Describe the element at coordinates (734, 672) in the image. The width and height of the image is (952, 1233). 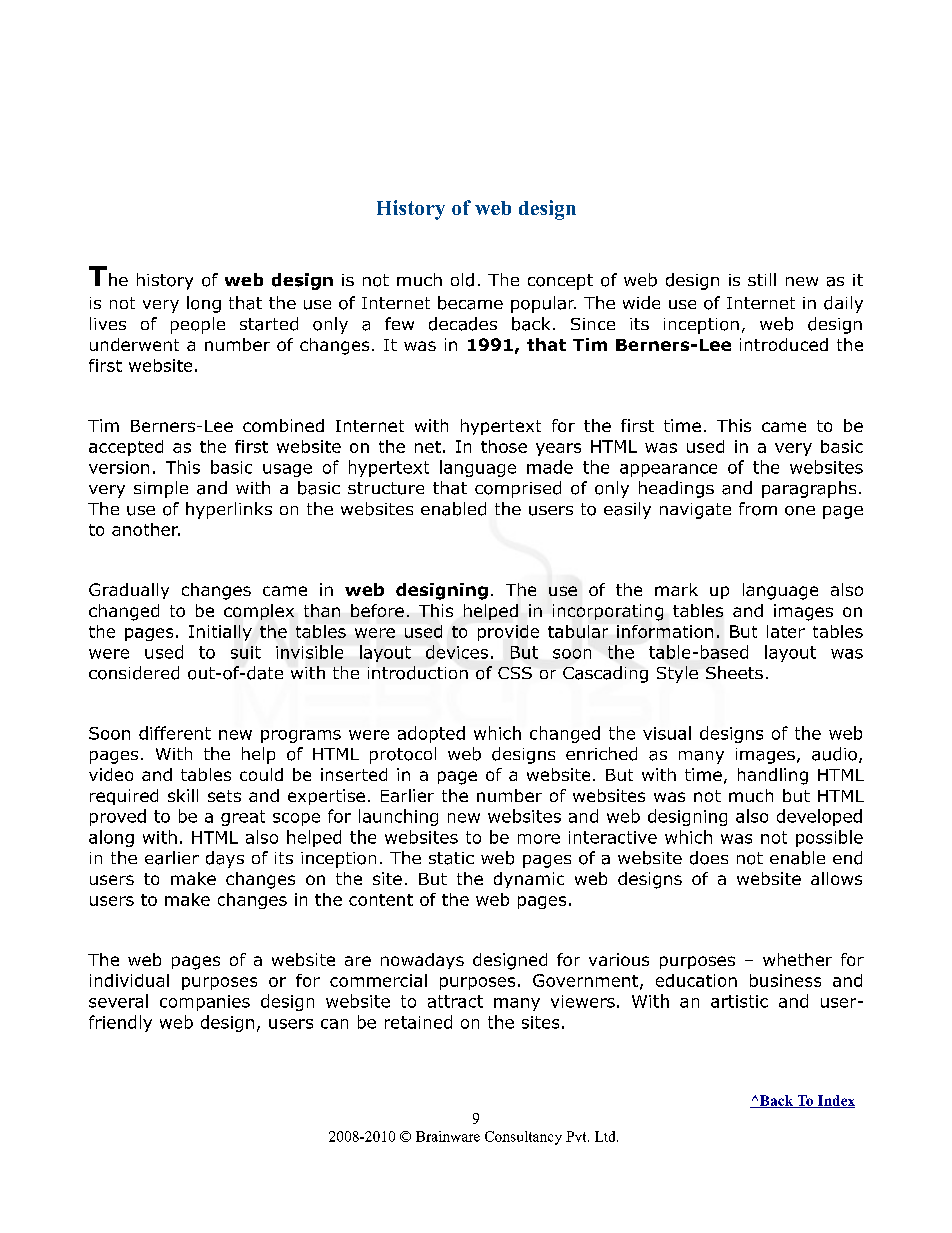
I see `Sheets` at that location.
